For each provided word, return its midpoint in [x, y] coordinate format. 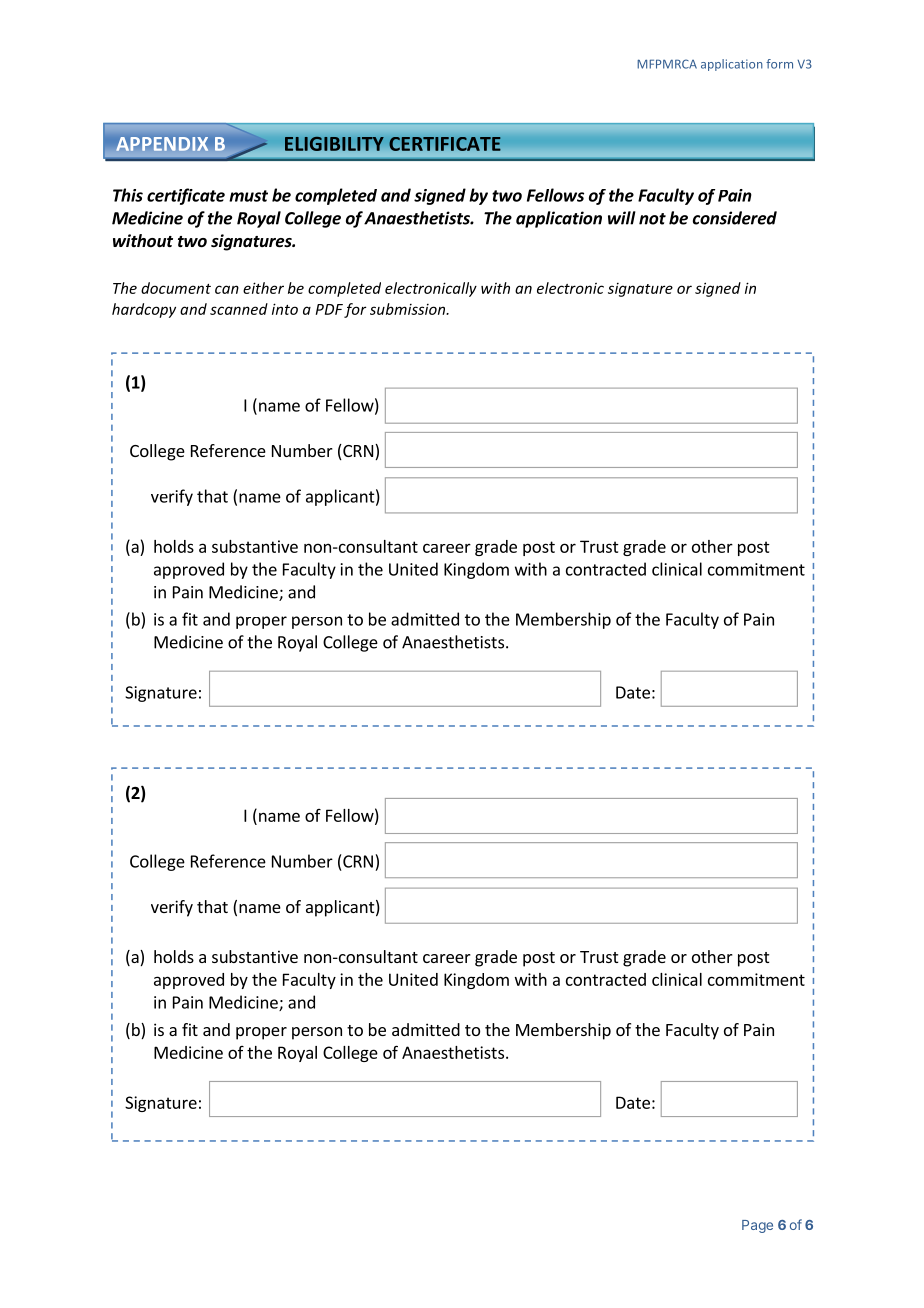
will [622, 218]
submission [409, 309]
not [652, 219]
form [779, 64]
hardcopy [144, 310]
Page [757, 1226]
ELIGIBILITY [334, 143]
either [263, 288]
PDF [329, 309]
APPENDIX [162, 144]
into [285, 309]
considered [735, 218]
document [176, 288]
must [248, 196]
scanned [239, 309]
